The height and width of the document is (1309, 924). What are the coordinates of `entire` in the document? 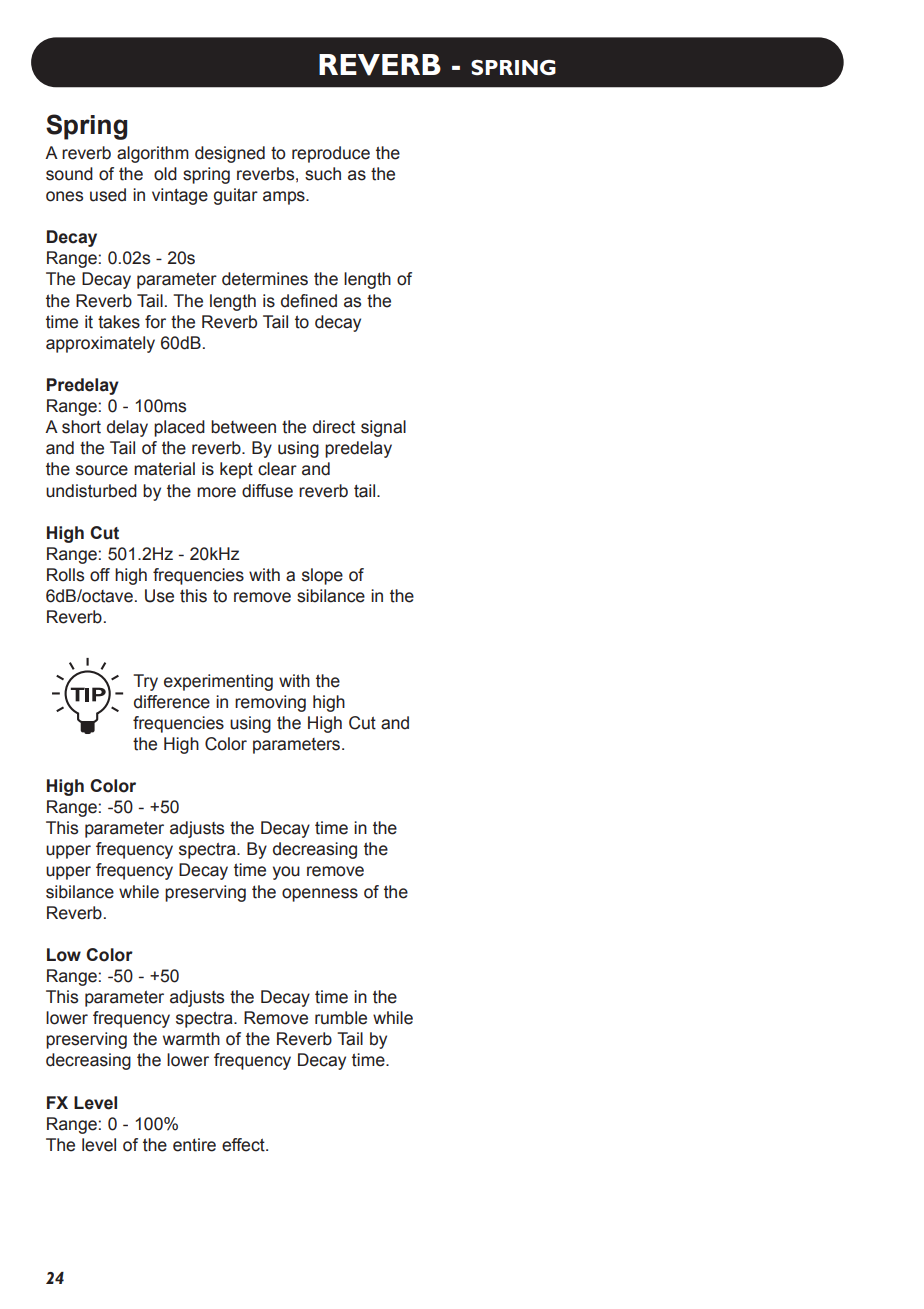 It's located at (194, 1145).
